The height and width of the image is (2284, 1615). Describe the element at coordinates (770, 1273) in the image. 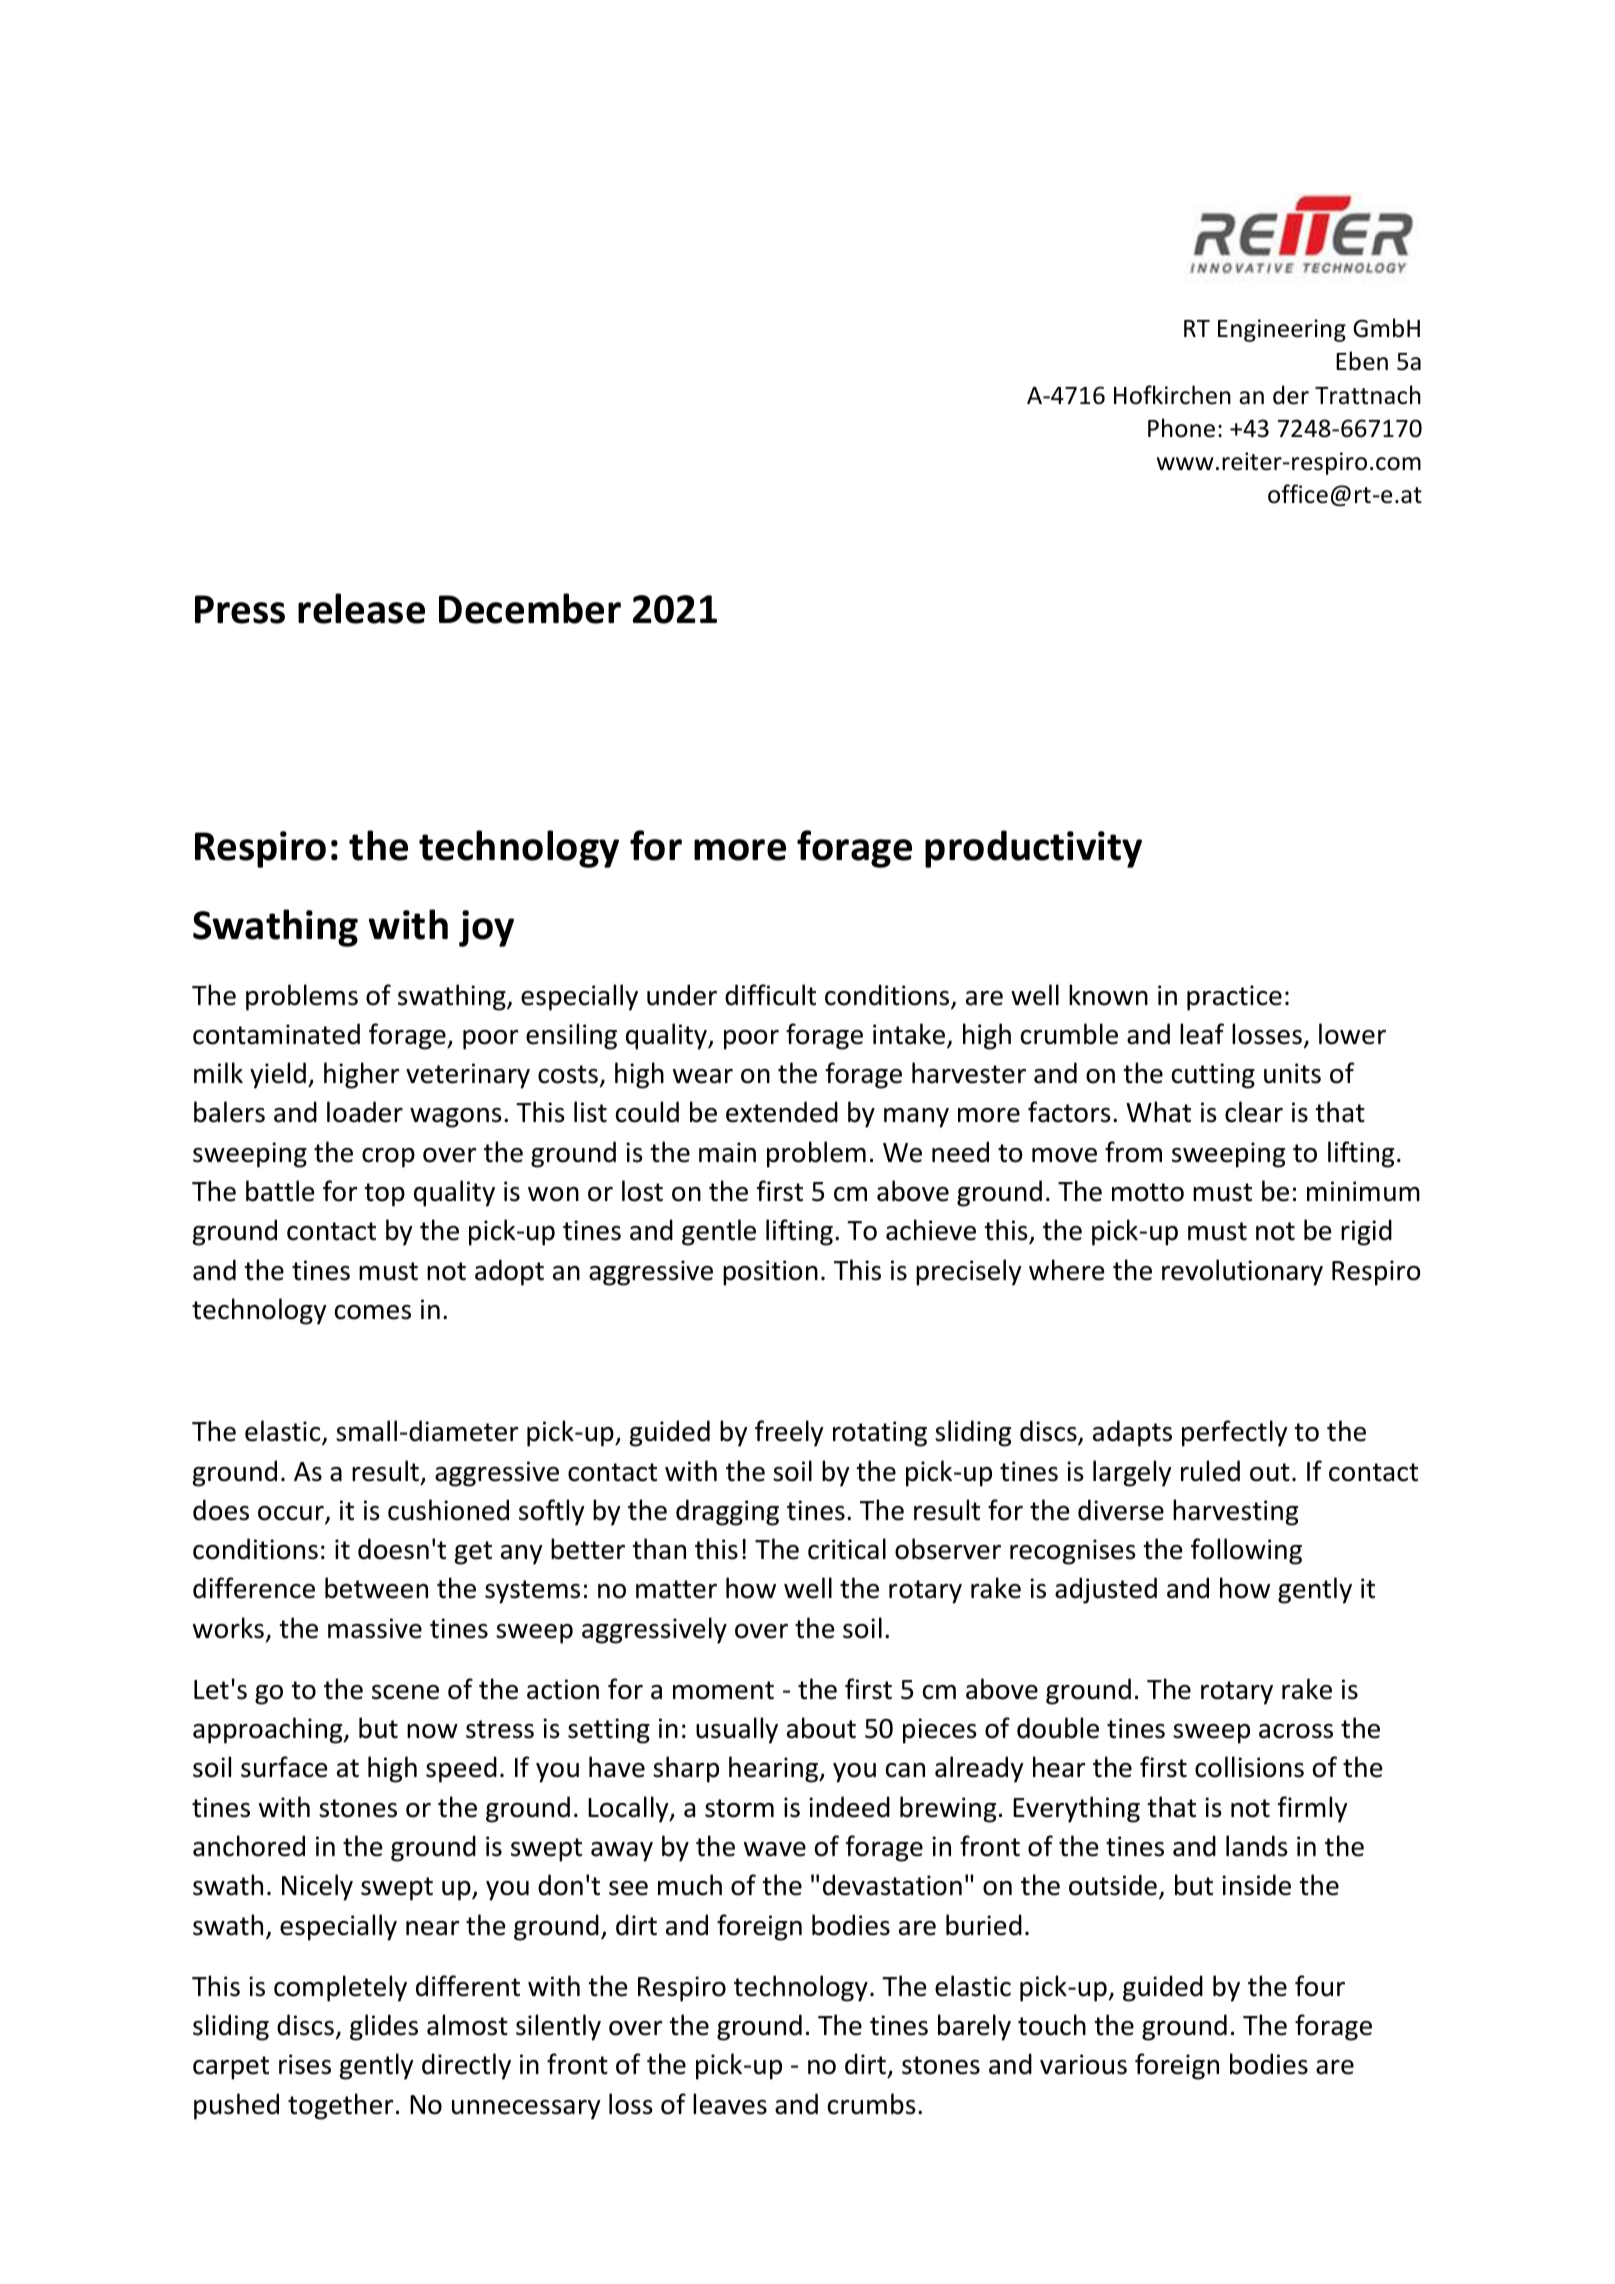

I see `position` at that location.
